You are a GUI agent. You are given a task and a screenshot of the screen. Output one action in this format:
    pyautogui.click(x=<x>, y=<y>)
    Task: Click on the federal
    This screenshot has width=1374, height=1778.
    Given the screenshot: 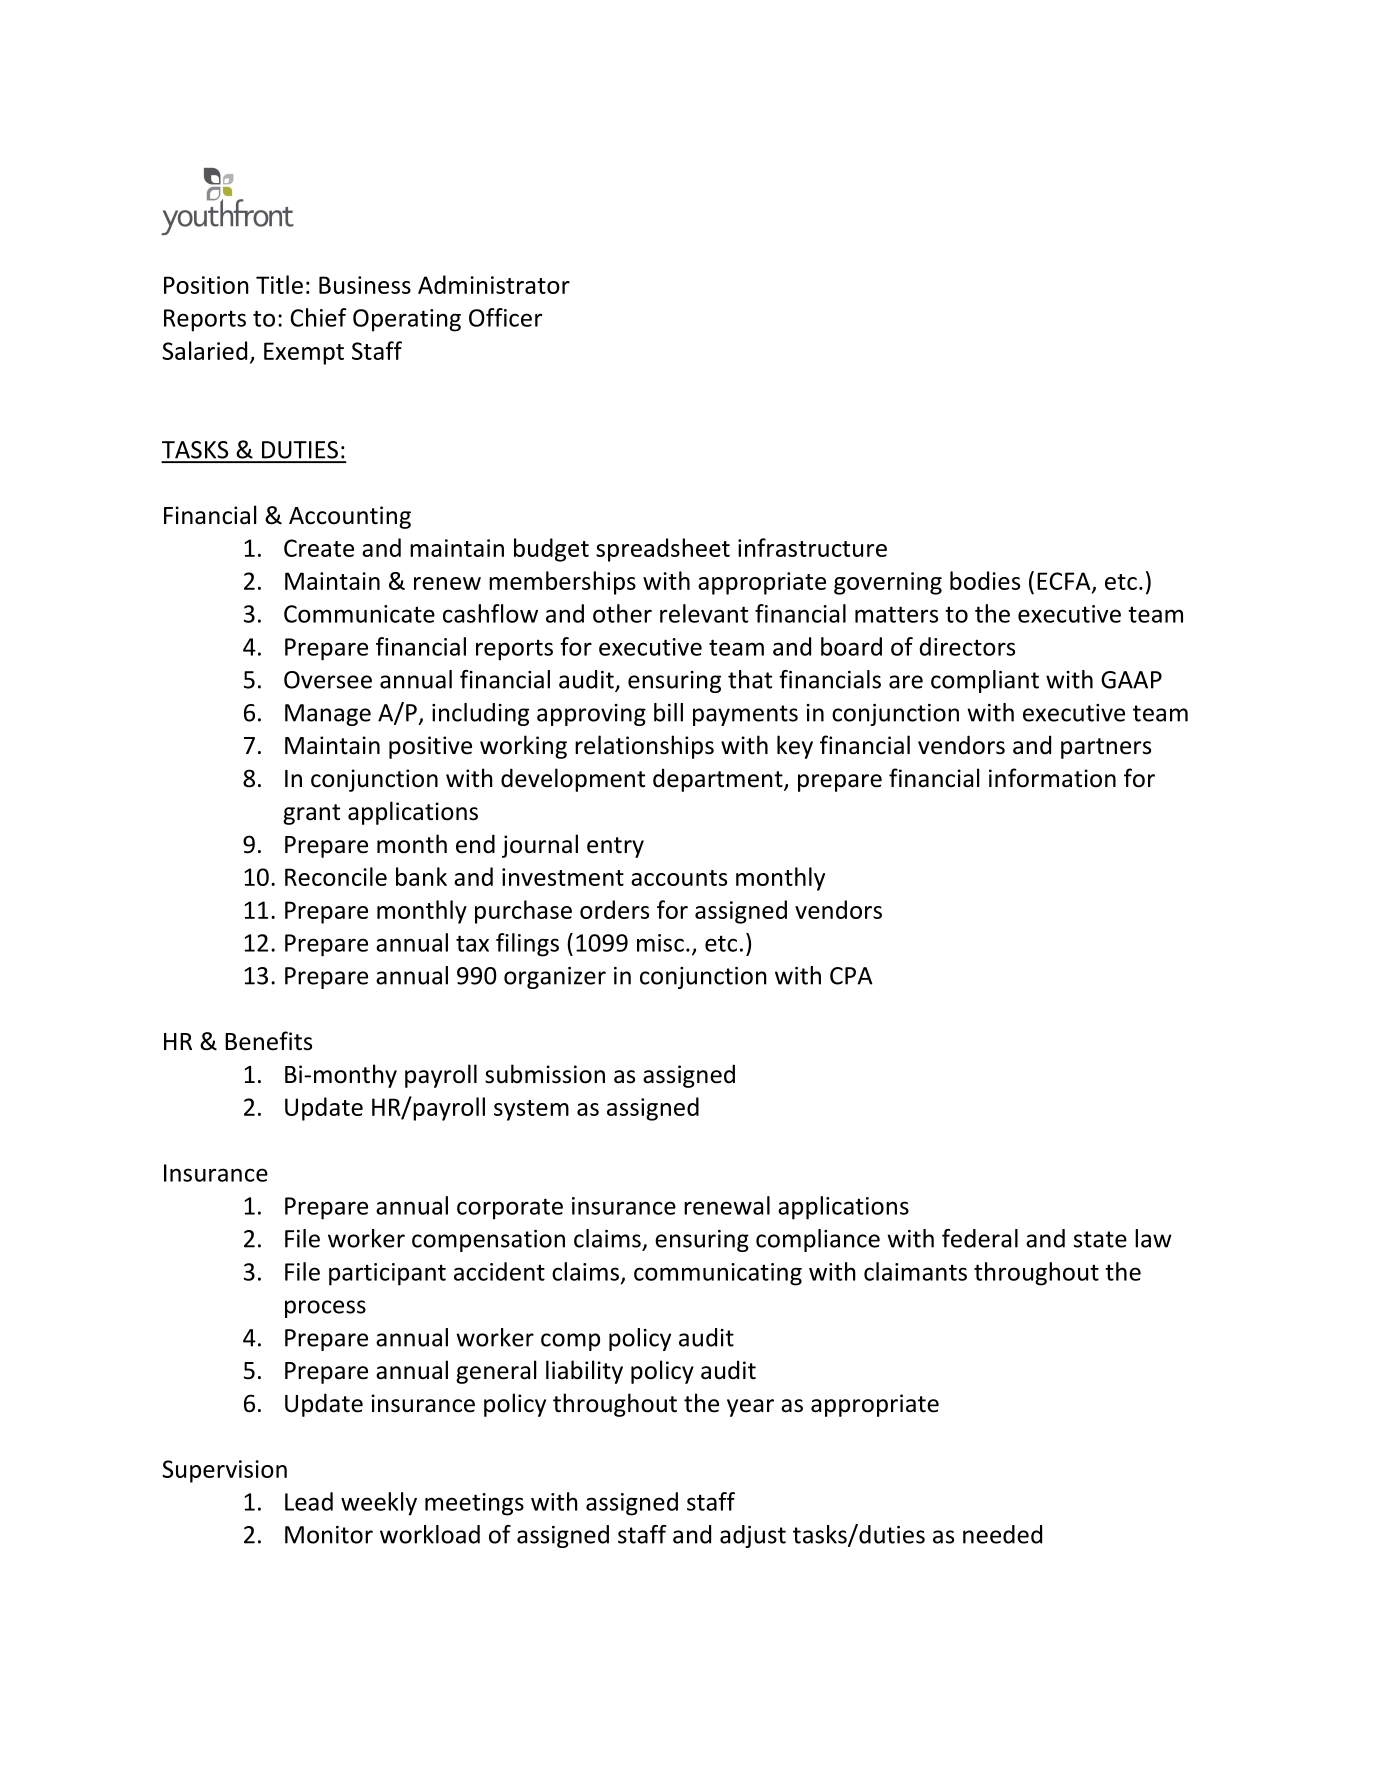 What is the action you would take?
    pyautogui.click(x=980, y=1238)
